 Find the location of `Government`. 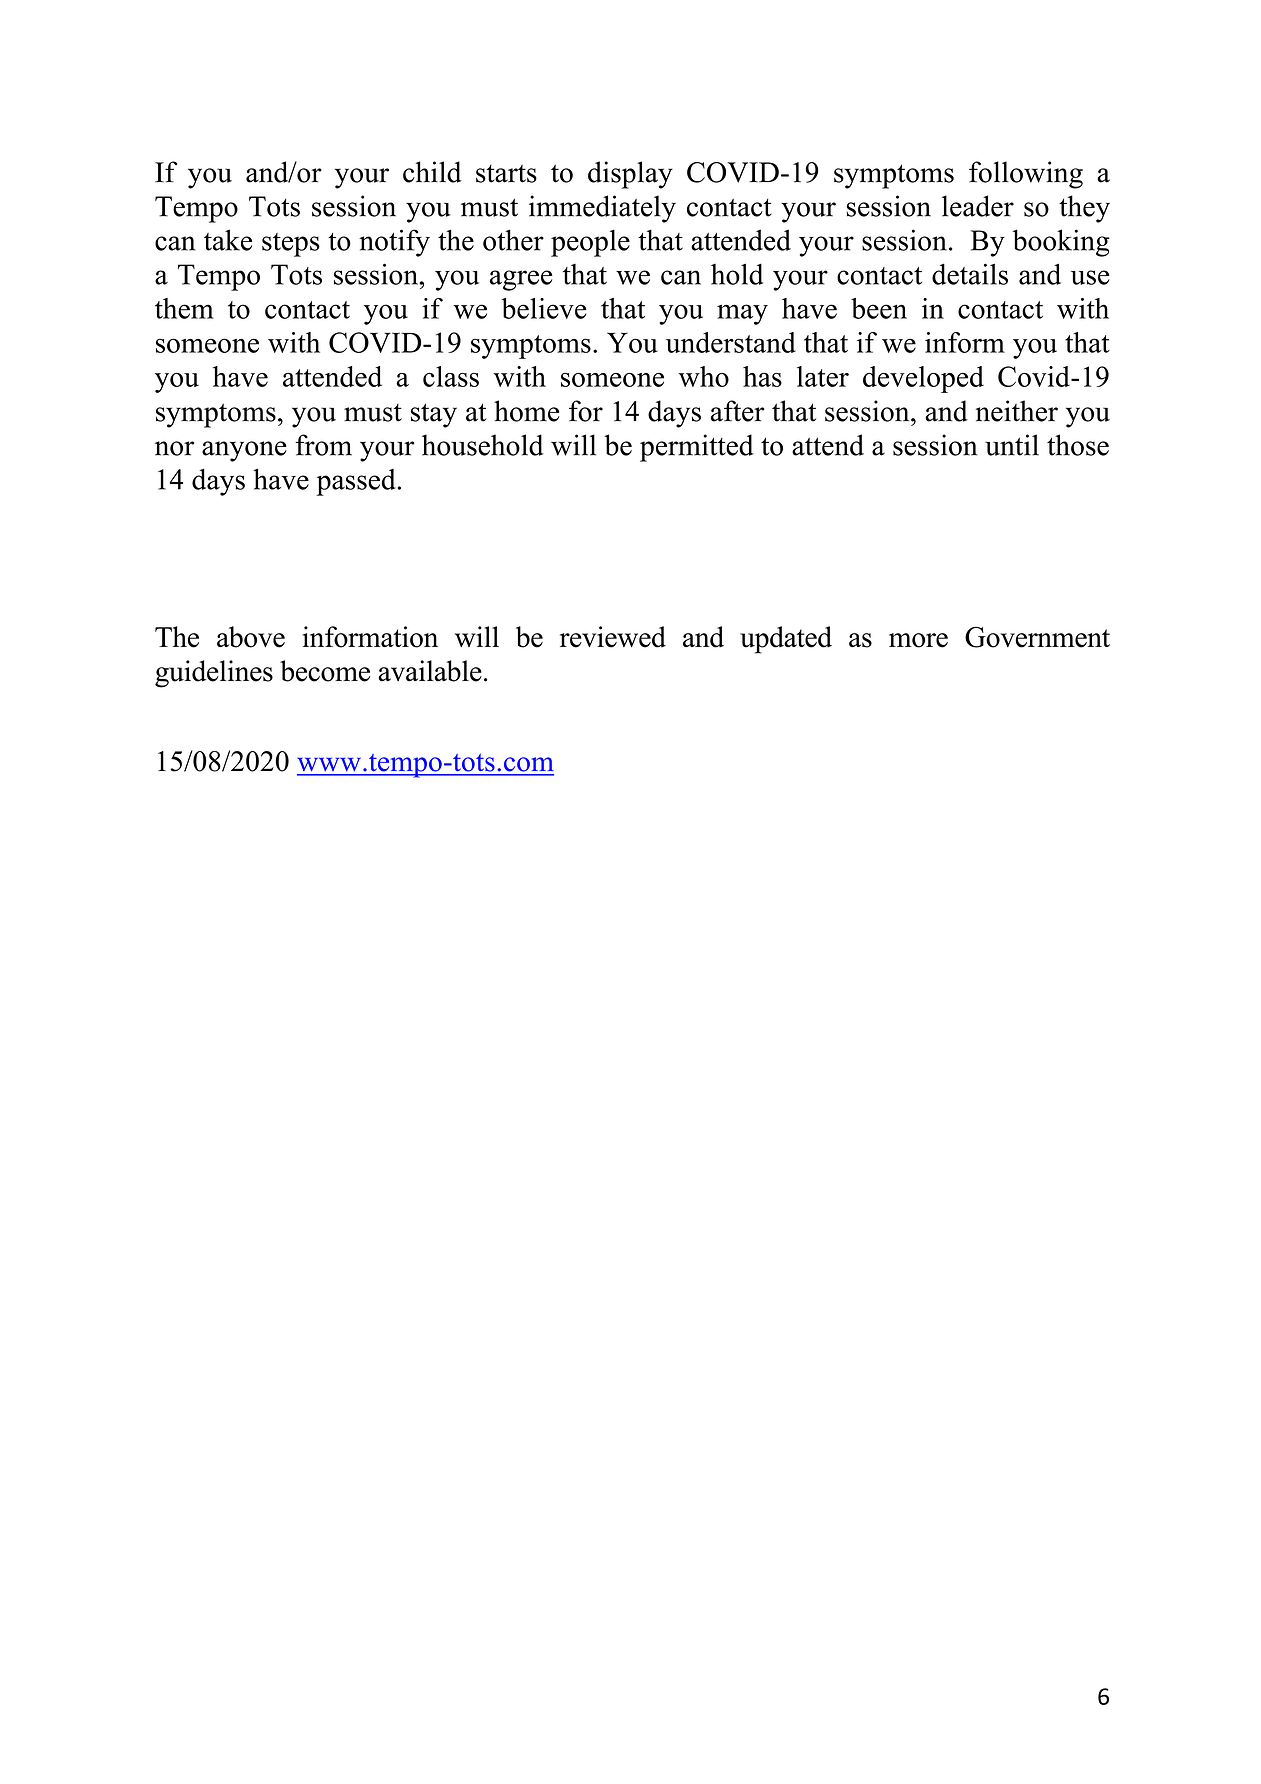

Government is located at coordinates (1037, 637).
